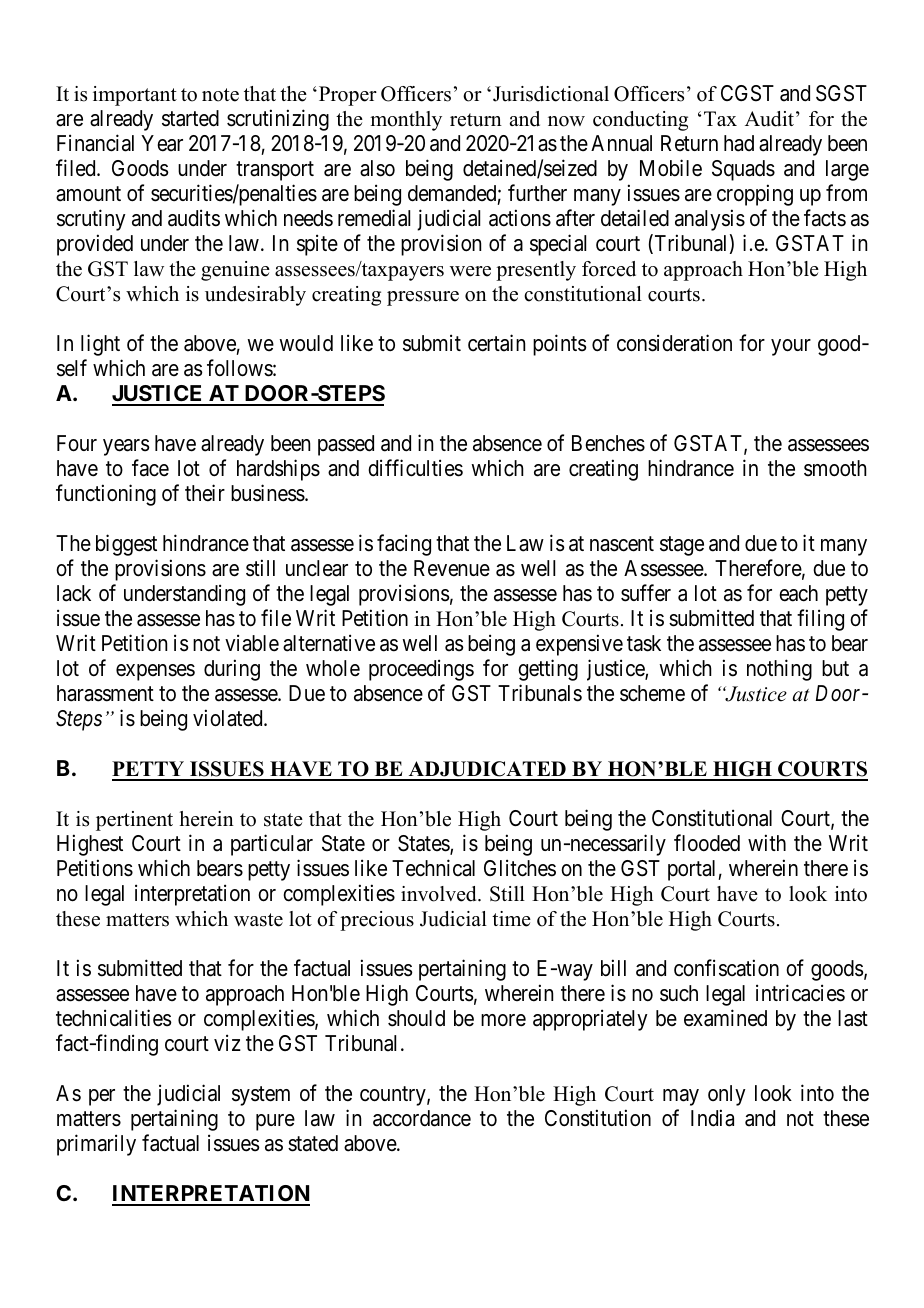  I want to click on started, so click(190, 118).
